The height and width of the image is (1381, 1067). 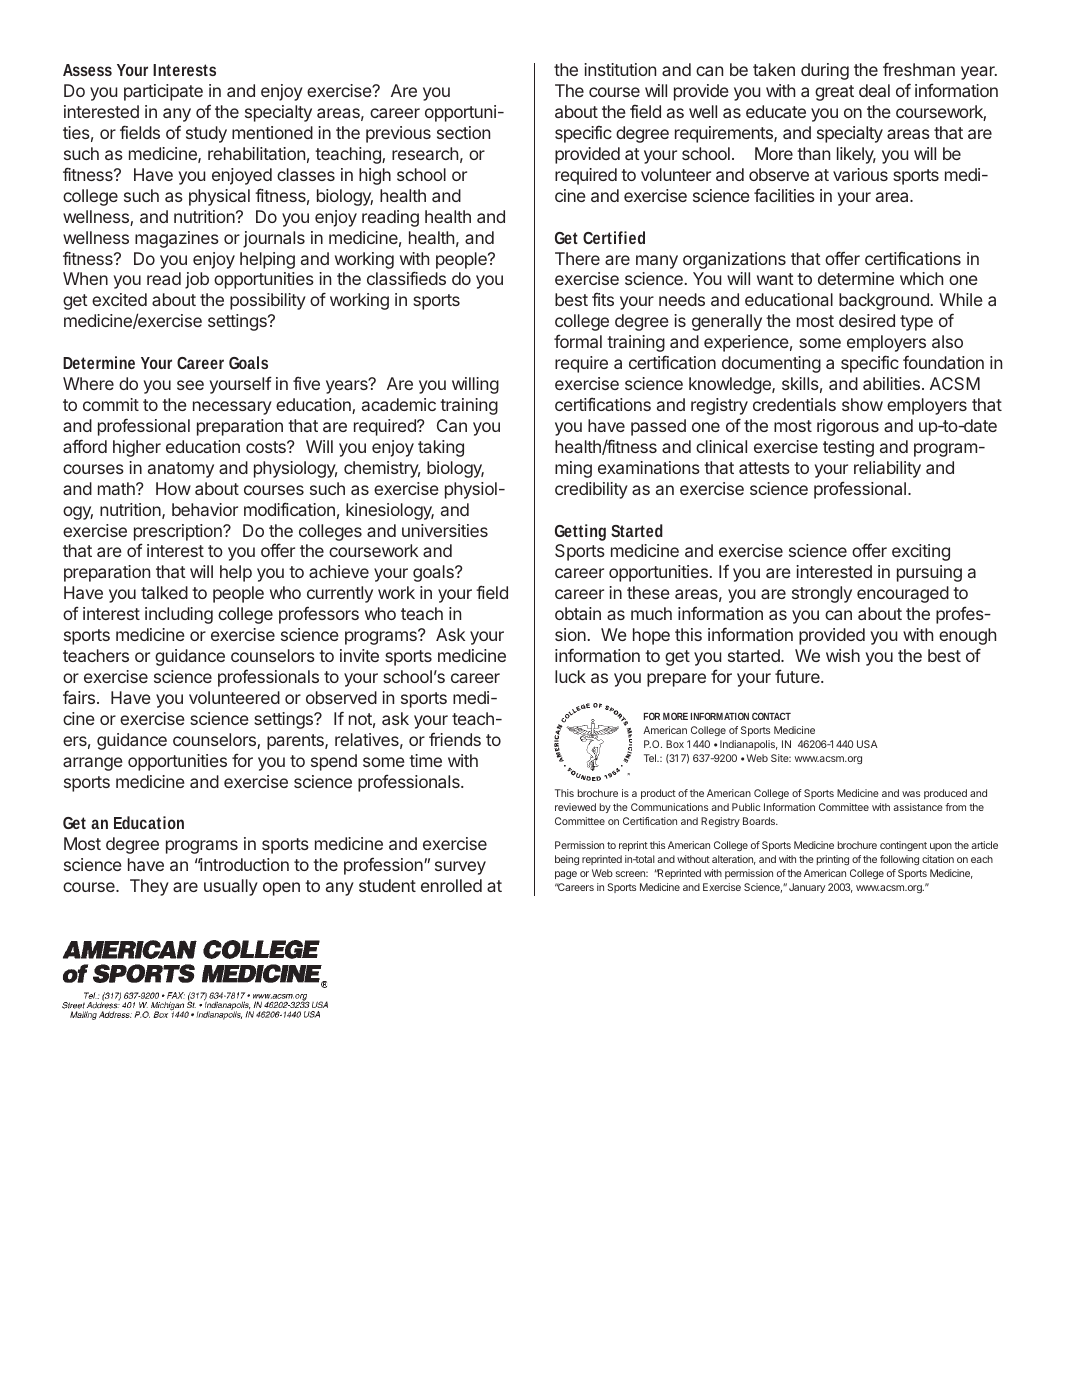 What do you see at coordinates (190, 385) in the image?
I see `see` at bounding box center [190, 385].
